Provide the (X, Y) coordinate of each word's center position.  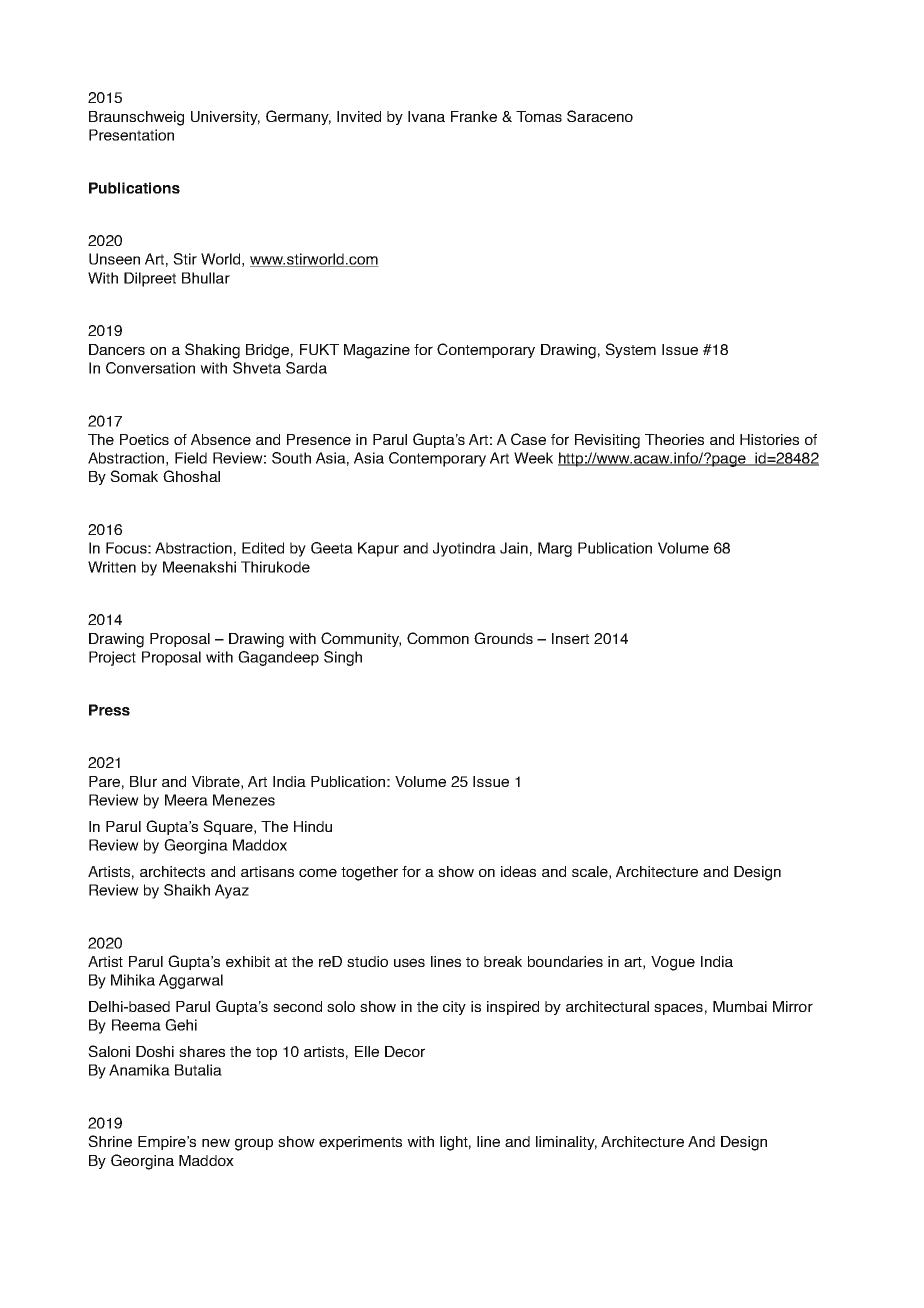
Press (109, 710)
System (630, 350)
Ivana (426, 116)
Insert (570, 638)
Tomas (539, 116)
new (216, 1142)
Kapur (378, 549)
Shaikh (187, 890)
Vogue (673, 963)
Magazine (377, 351)
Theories (674, 439)
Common (438, 638)
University (225, 118)
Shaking (212, 351)
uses (409, 962)
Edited (263, 548)
